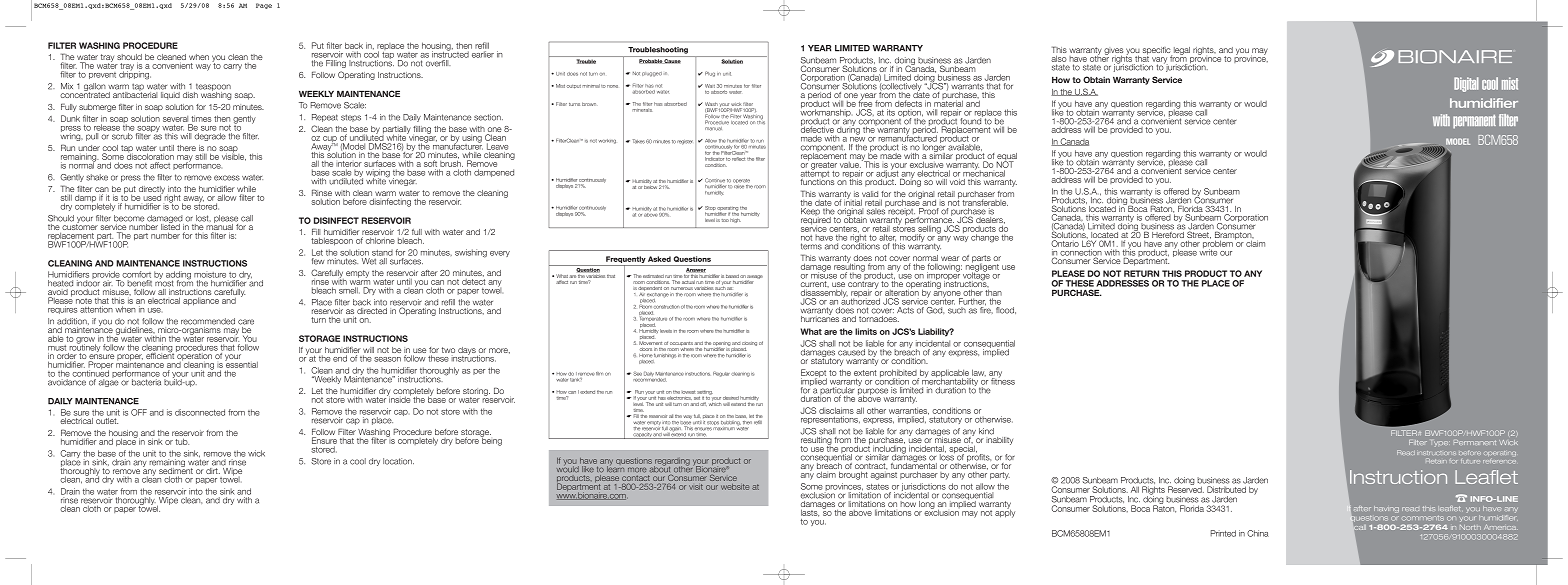  What do you see at coordinates (1157, 52) in the document?
I see `specific` at bounding box center [1157, 52].
